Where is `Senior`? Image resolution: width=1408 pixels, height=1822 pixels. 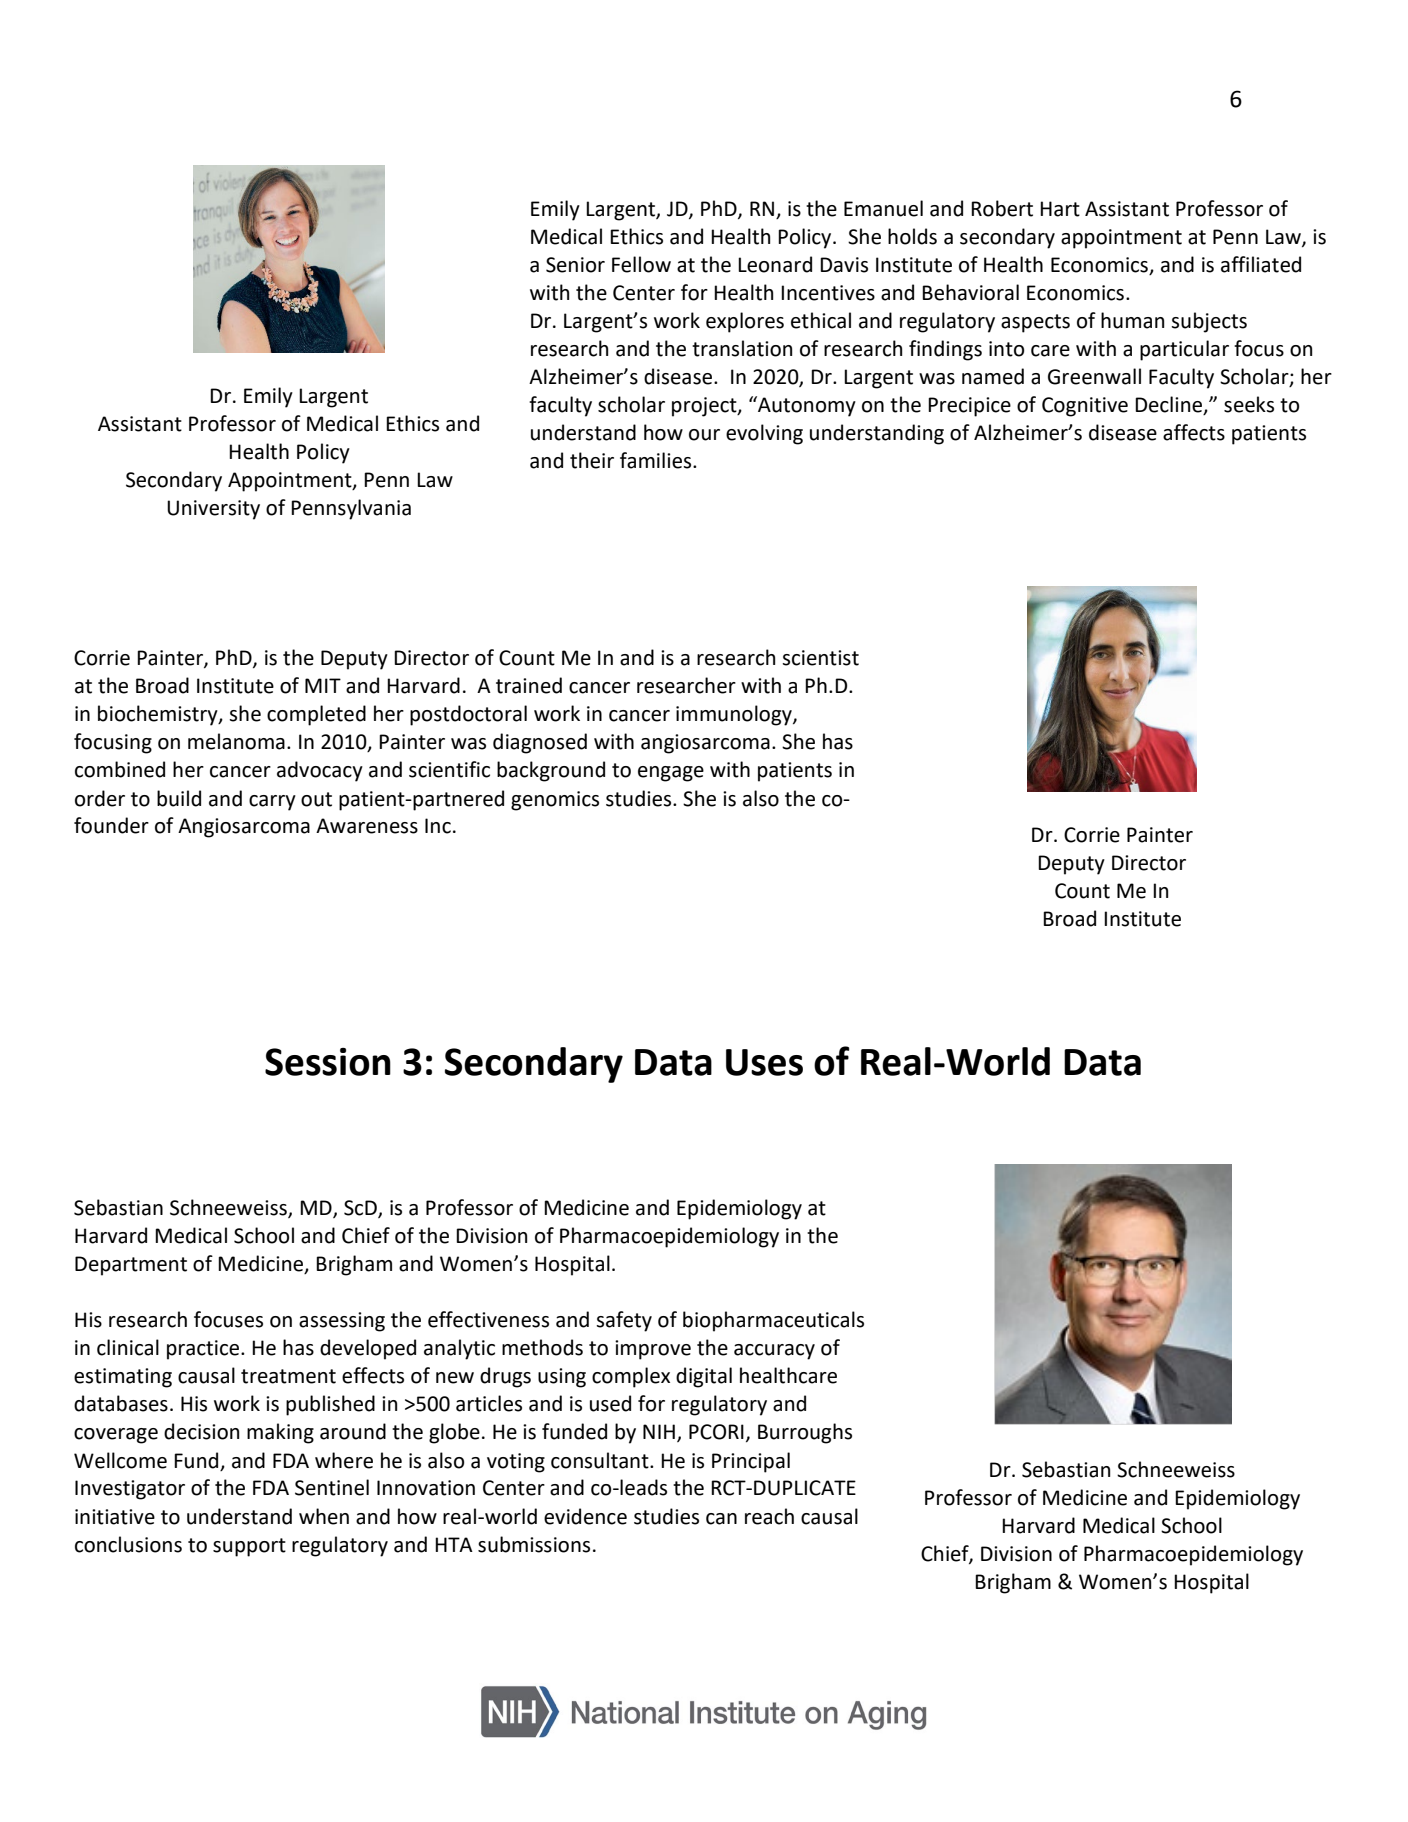 Senior is located at coordinates (575, 265).
